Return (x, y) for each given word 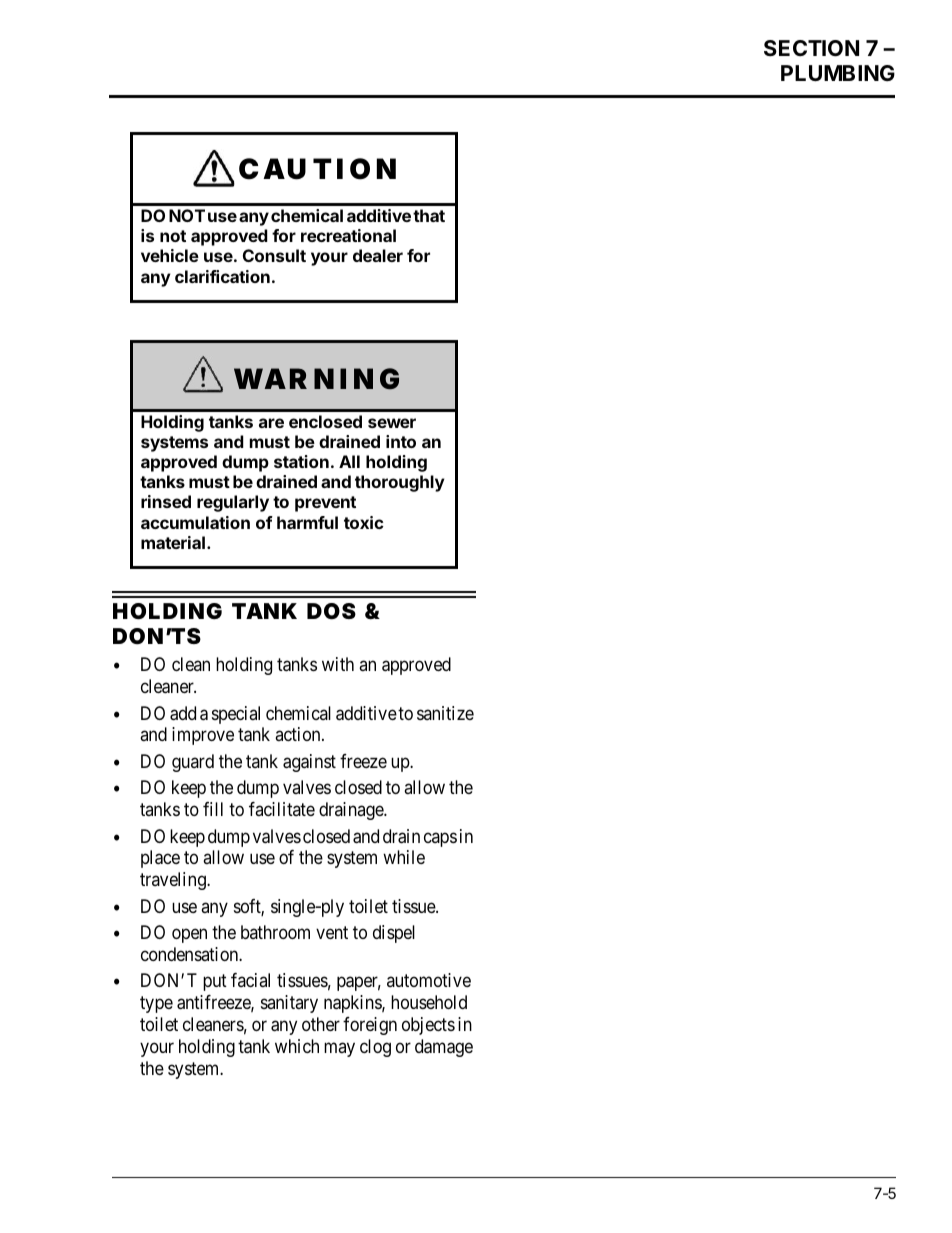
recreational (348, 235)
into (401, 441)
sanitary (289, 1004)
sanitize (445, 713)
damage (444, 1048)
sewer (392, 423)
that (429, 215)
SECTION (811, 48)
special (236, 715)
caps (440, 839)
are (271, 423)
